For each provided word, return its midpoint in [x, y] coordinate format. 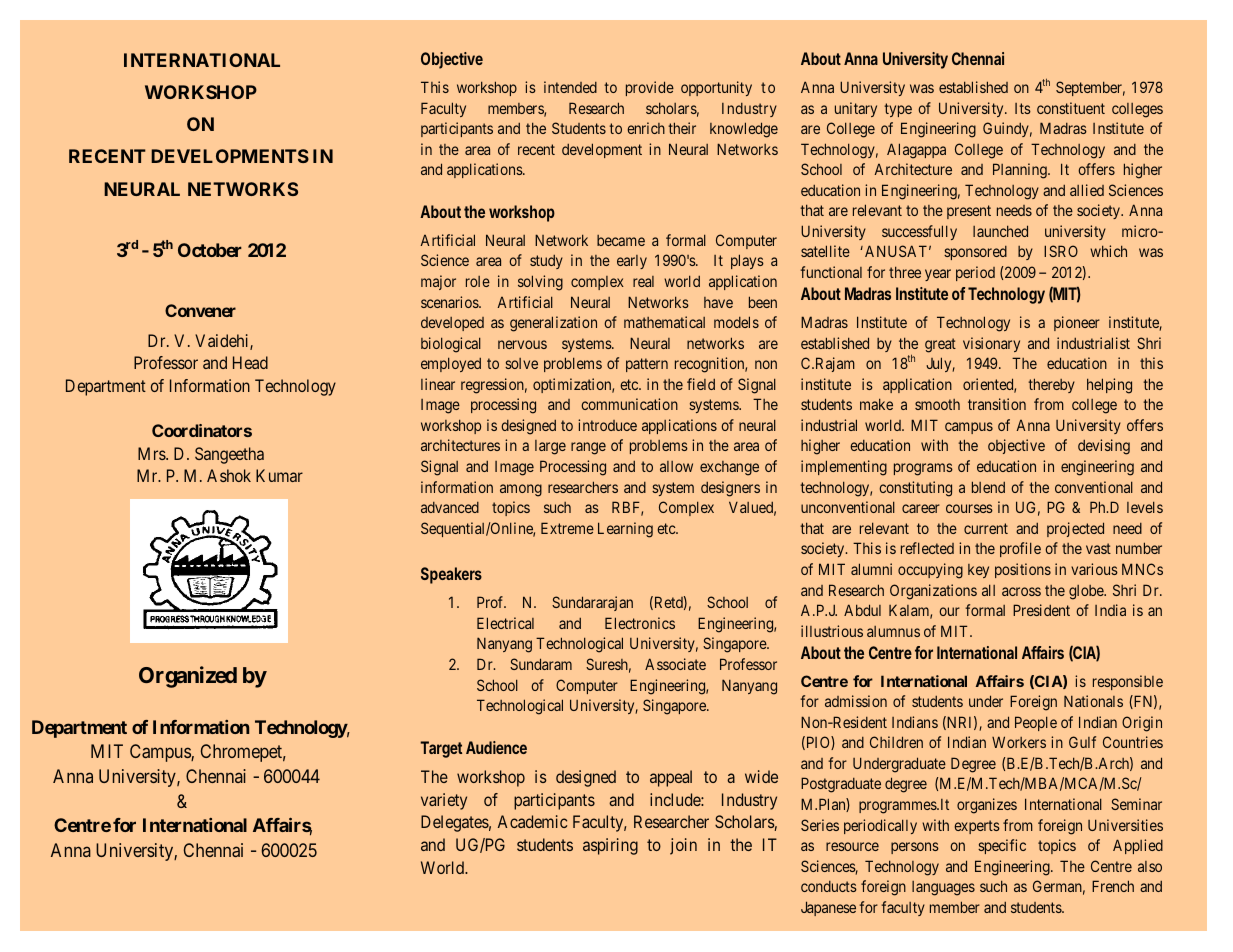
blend [988, 487]
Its [1023, 108]
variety [444, 801]
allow [676, 466]
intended [570, 87]
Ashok [229, 475]
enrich [646, 128]
